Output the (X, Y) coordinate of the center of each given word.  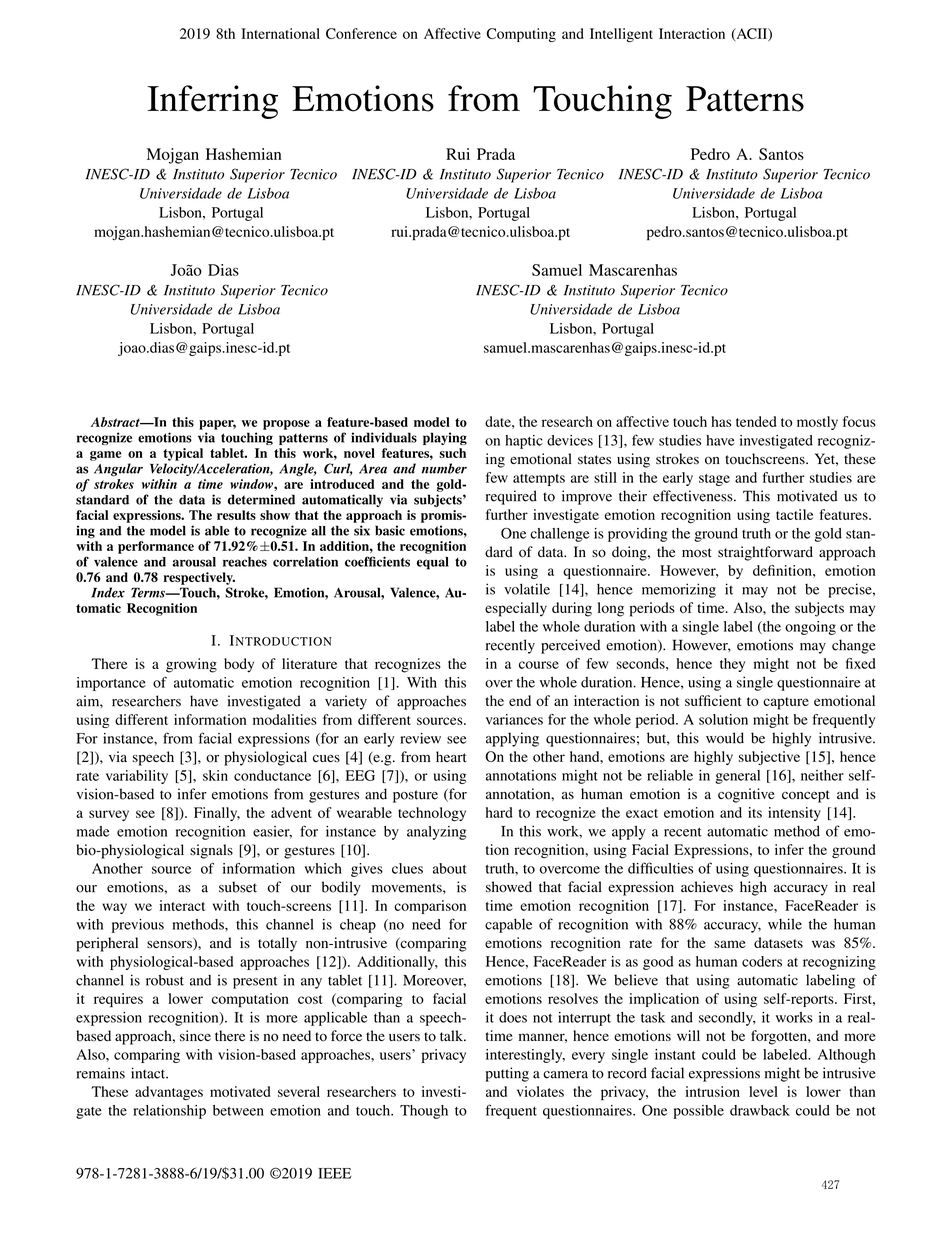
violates (540, 1091)
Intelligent (621, 35)
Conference (361, 33)
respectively (199, 578)
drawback (760, 1110)
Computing (521, 35)
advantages (169, 1093)
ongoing (810, 628)
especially (516, 609)
